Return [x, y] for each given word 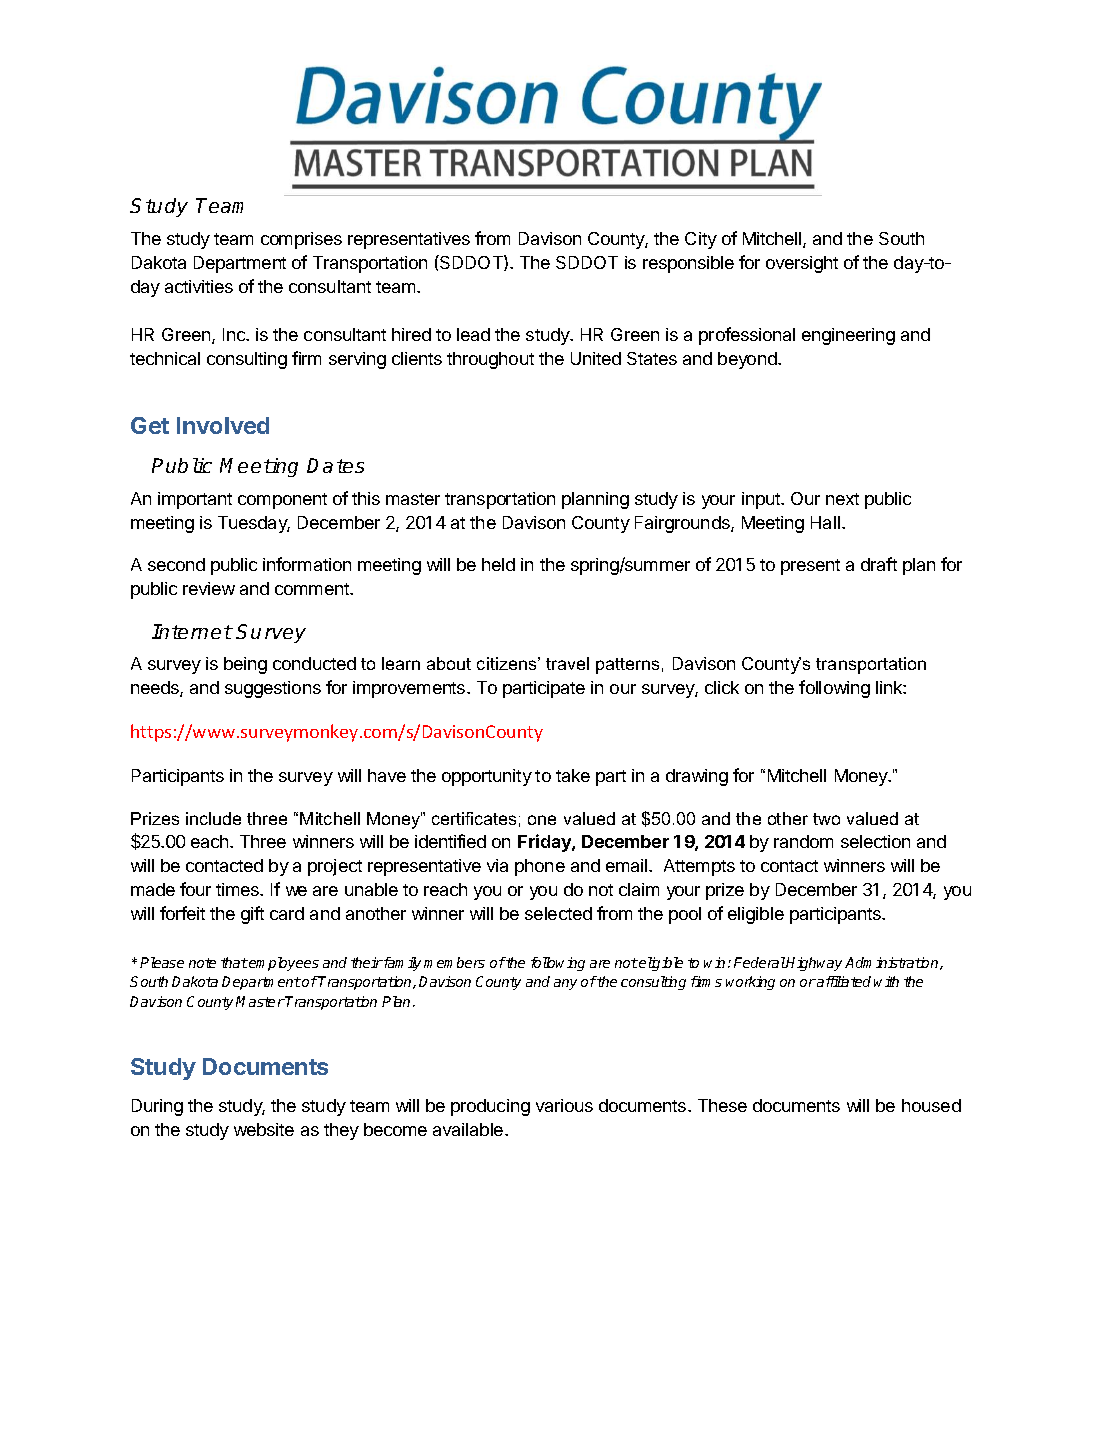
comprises [301, 240]
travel [567, 663]
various [564, 1105]
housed [931, 1105]
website [264, 1129]
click [722, 687]
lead [473, 334]
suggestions [273, 689]
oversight [802, 264]
